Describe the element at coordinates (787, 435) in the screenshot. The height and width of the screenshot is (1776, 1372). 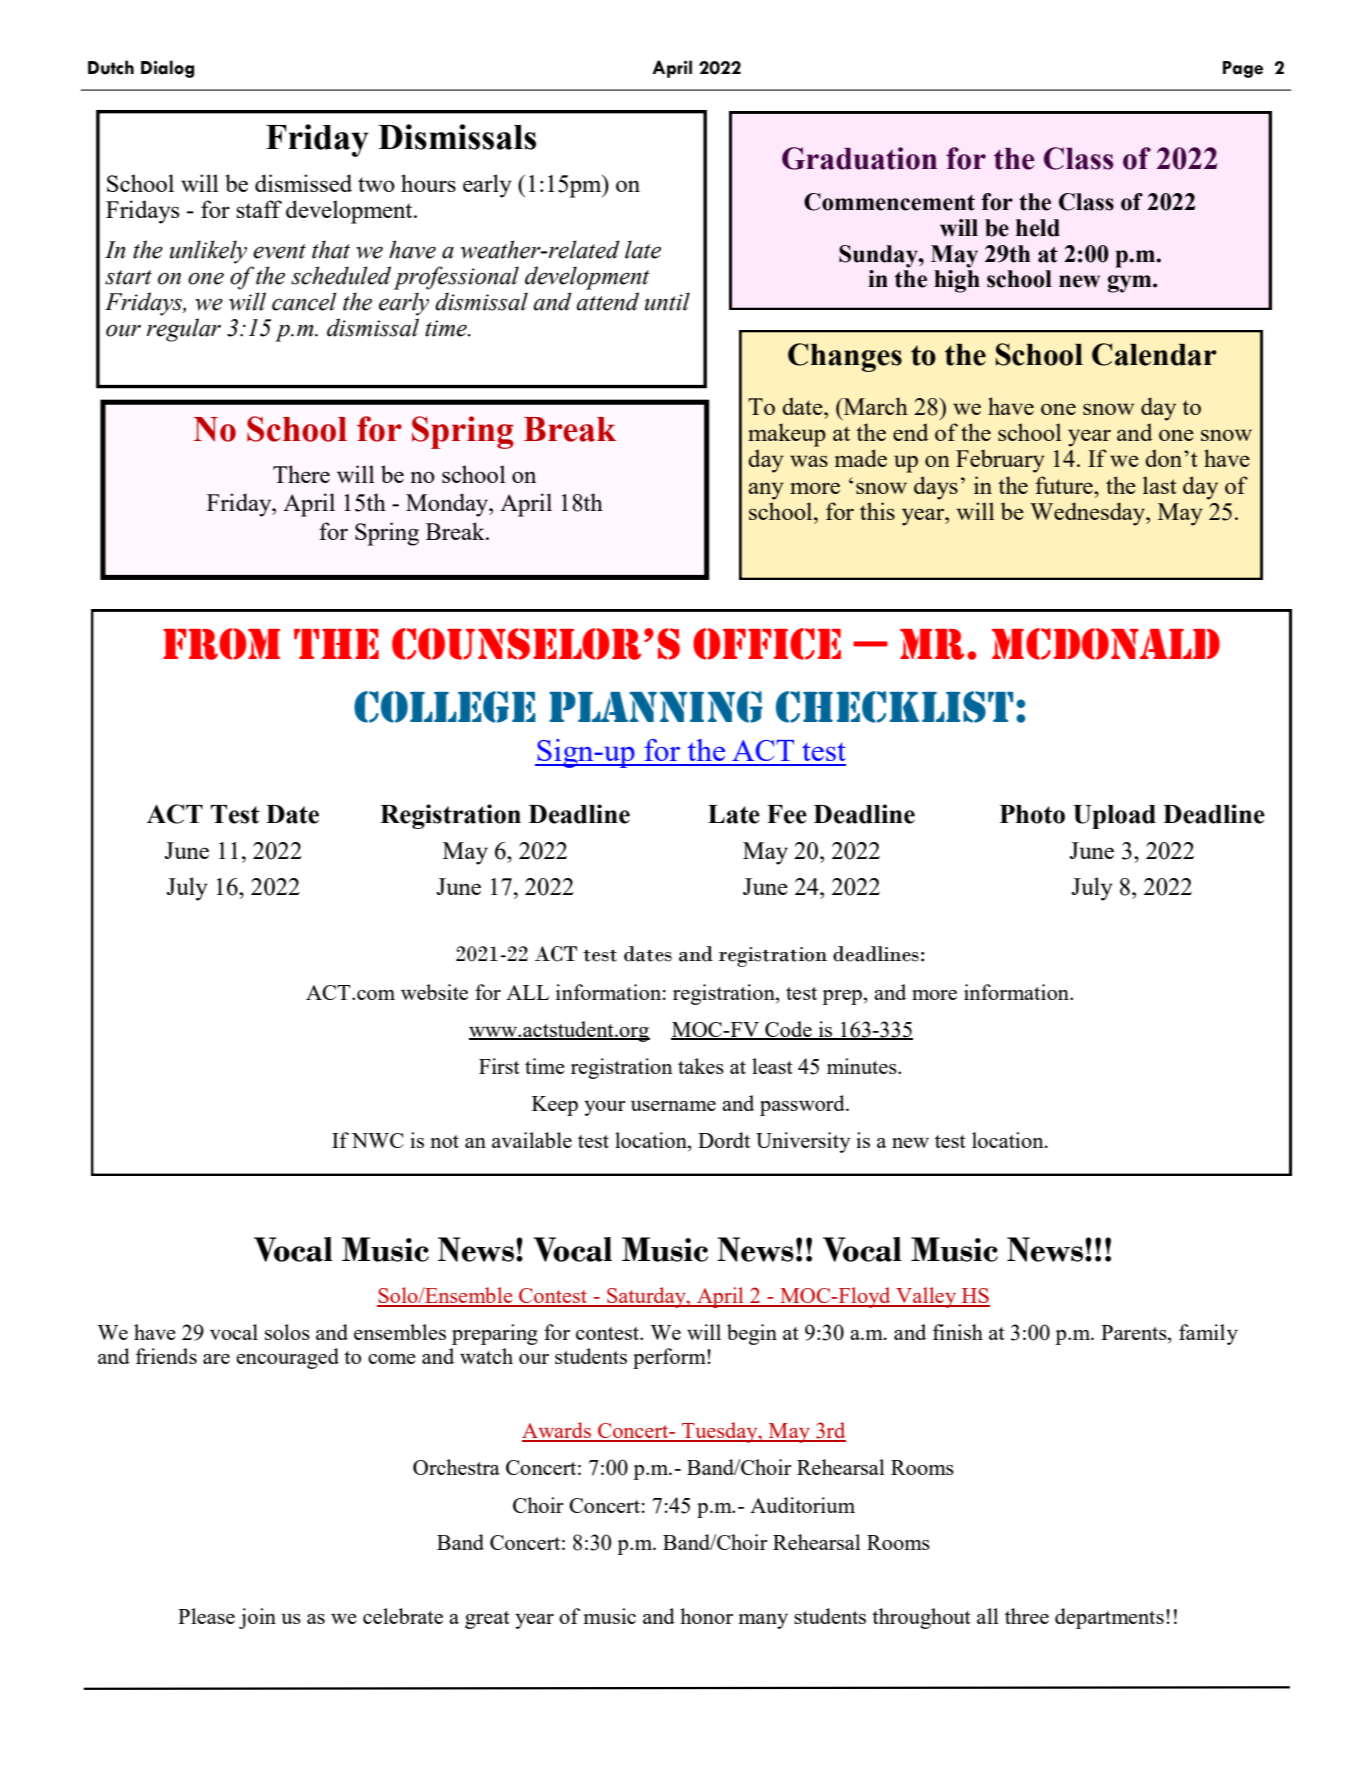
I see `makeup` at that location.
